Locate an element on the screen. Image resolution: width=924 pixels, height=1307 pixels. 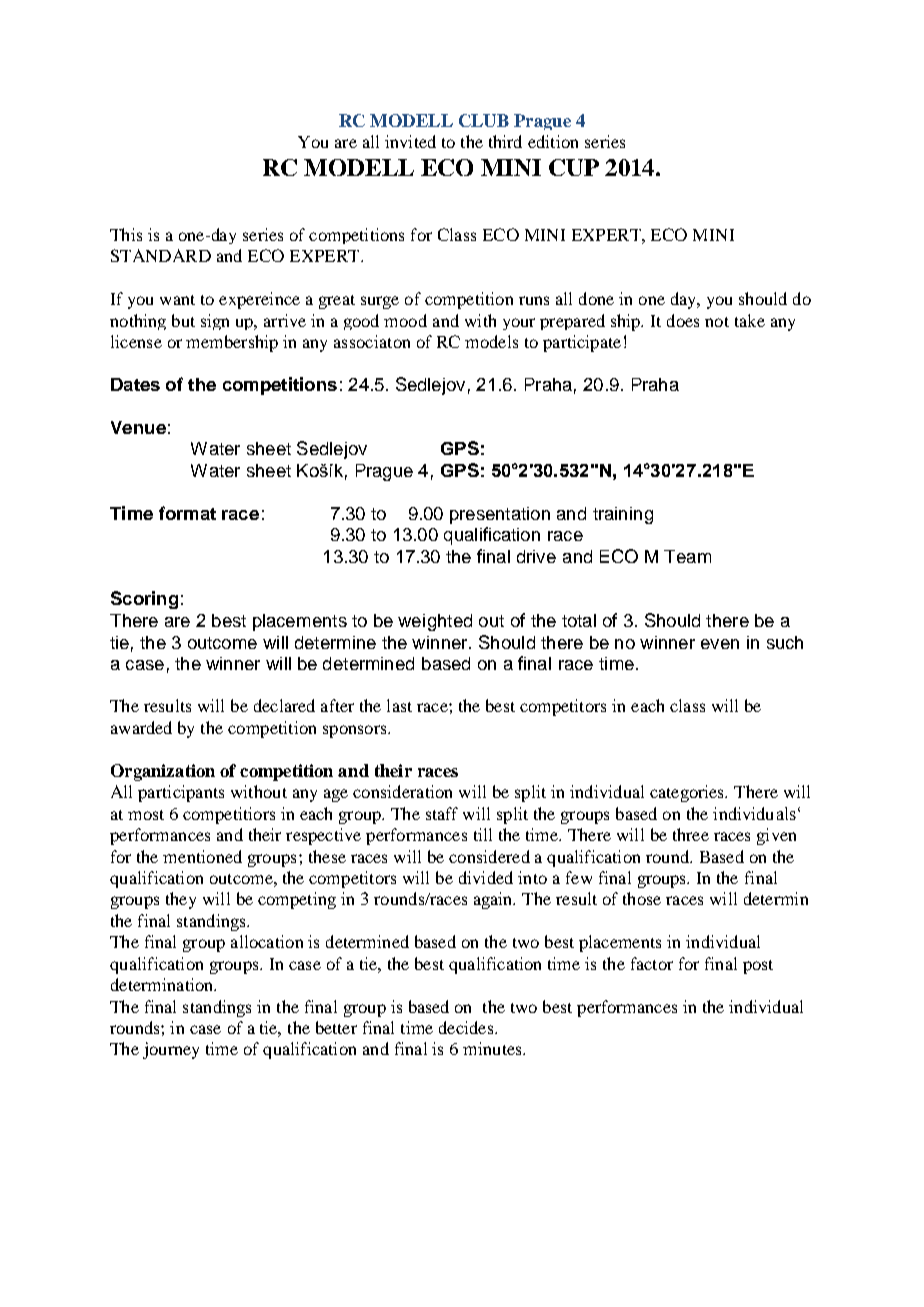
models is located at coordinates (491, 341).
